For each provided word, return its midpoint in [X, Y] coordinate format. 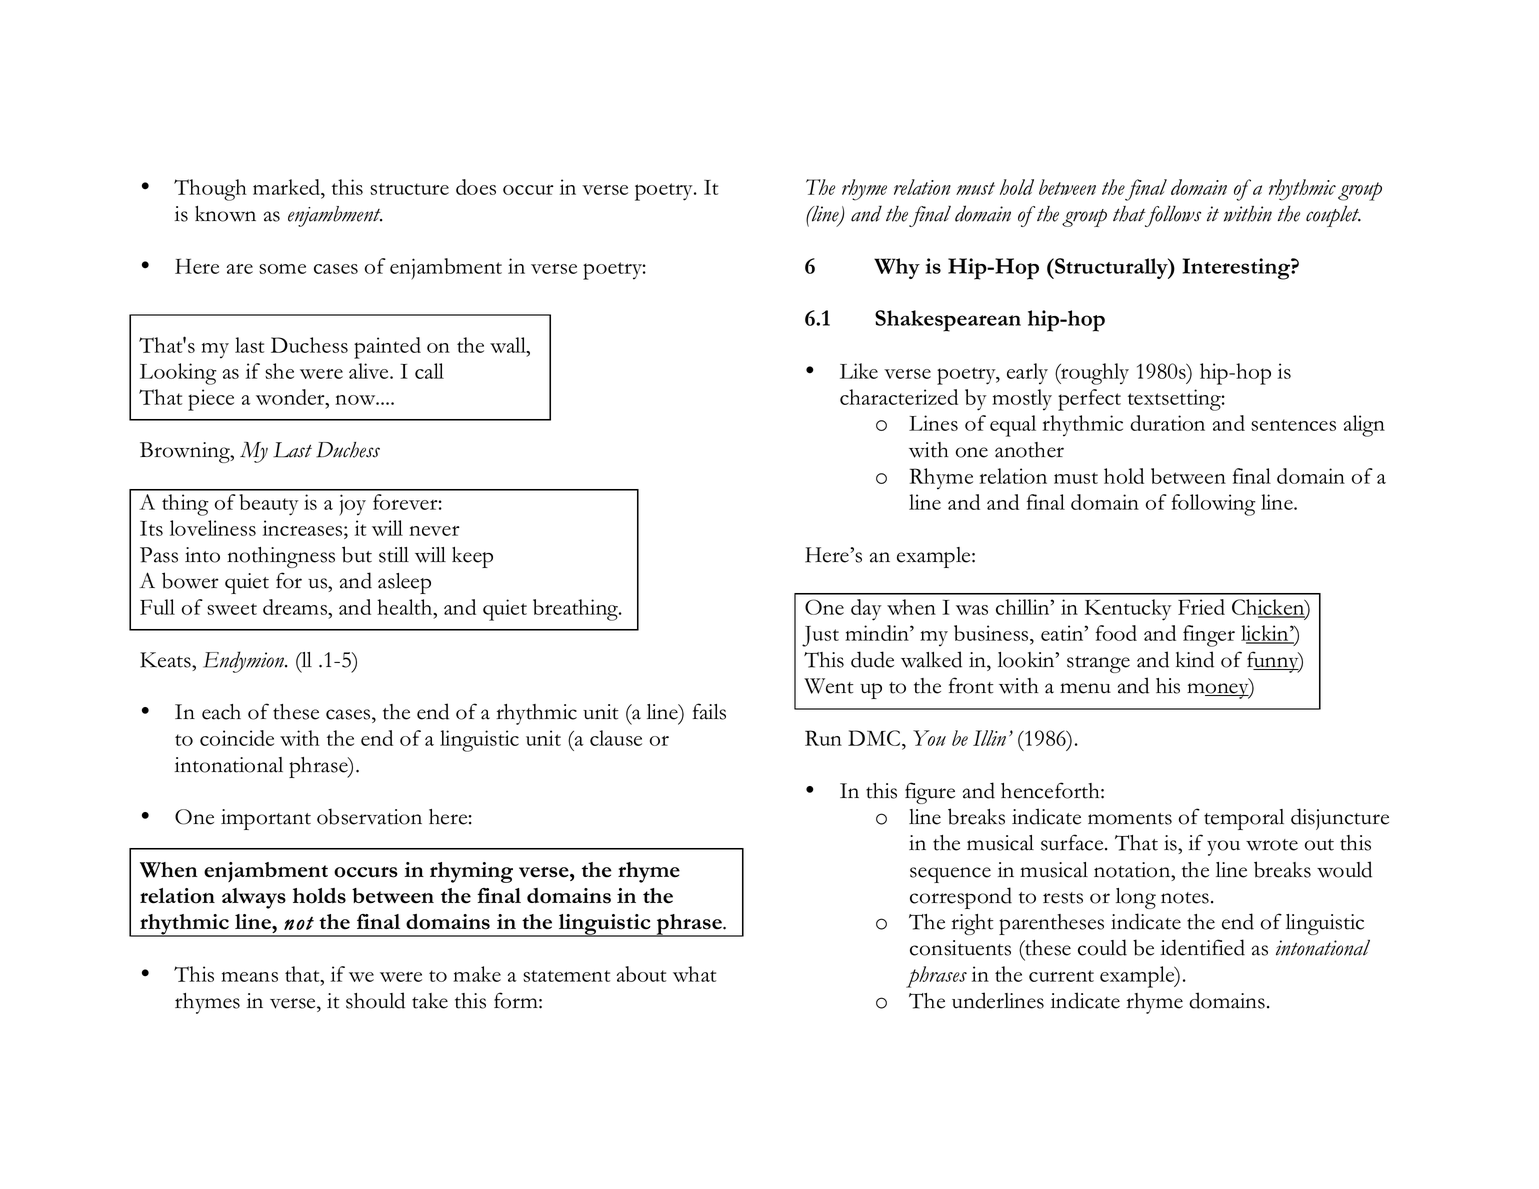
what [694, 974]
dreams [296, 607]
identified [1203, 947]
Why [897, 268]
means [249, 977]
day [866, 610]
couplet [1333, 216]
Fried [1201, 607]
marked [288, 188]
